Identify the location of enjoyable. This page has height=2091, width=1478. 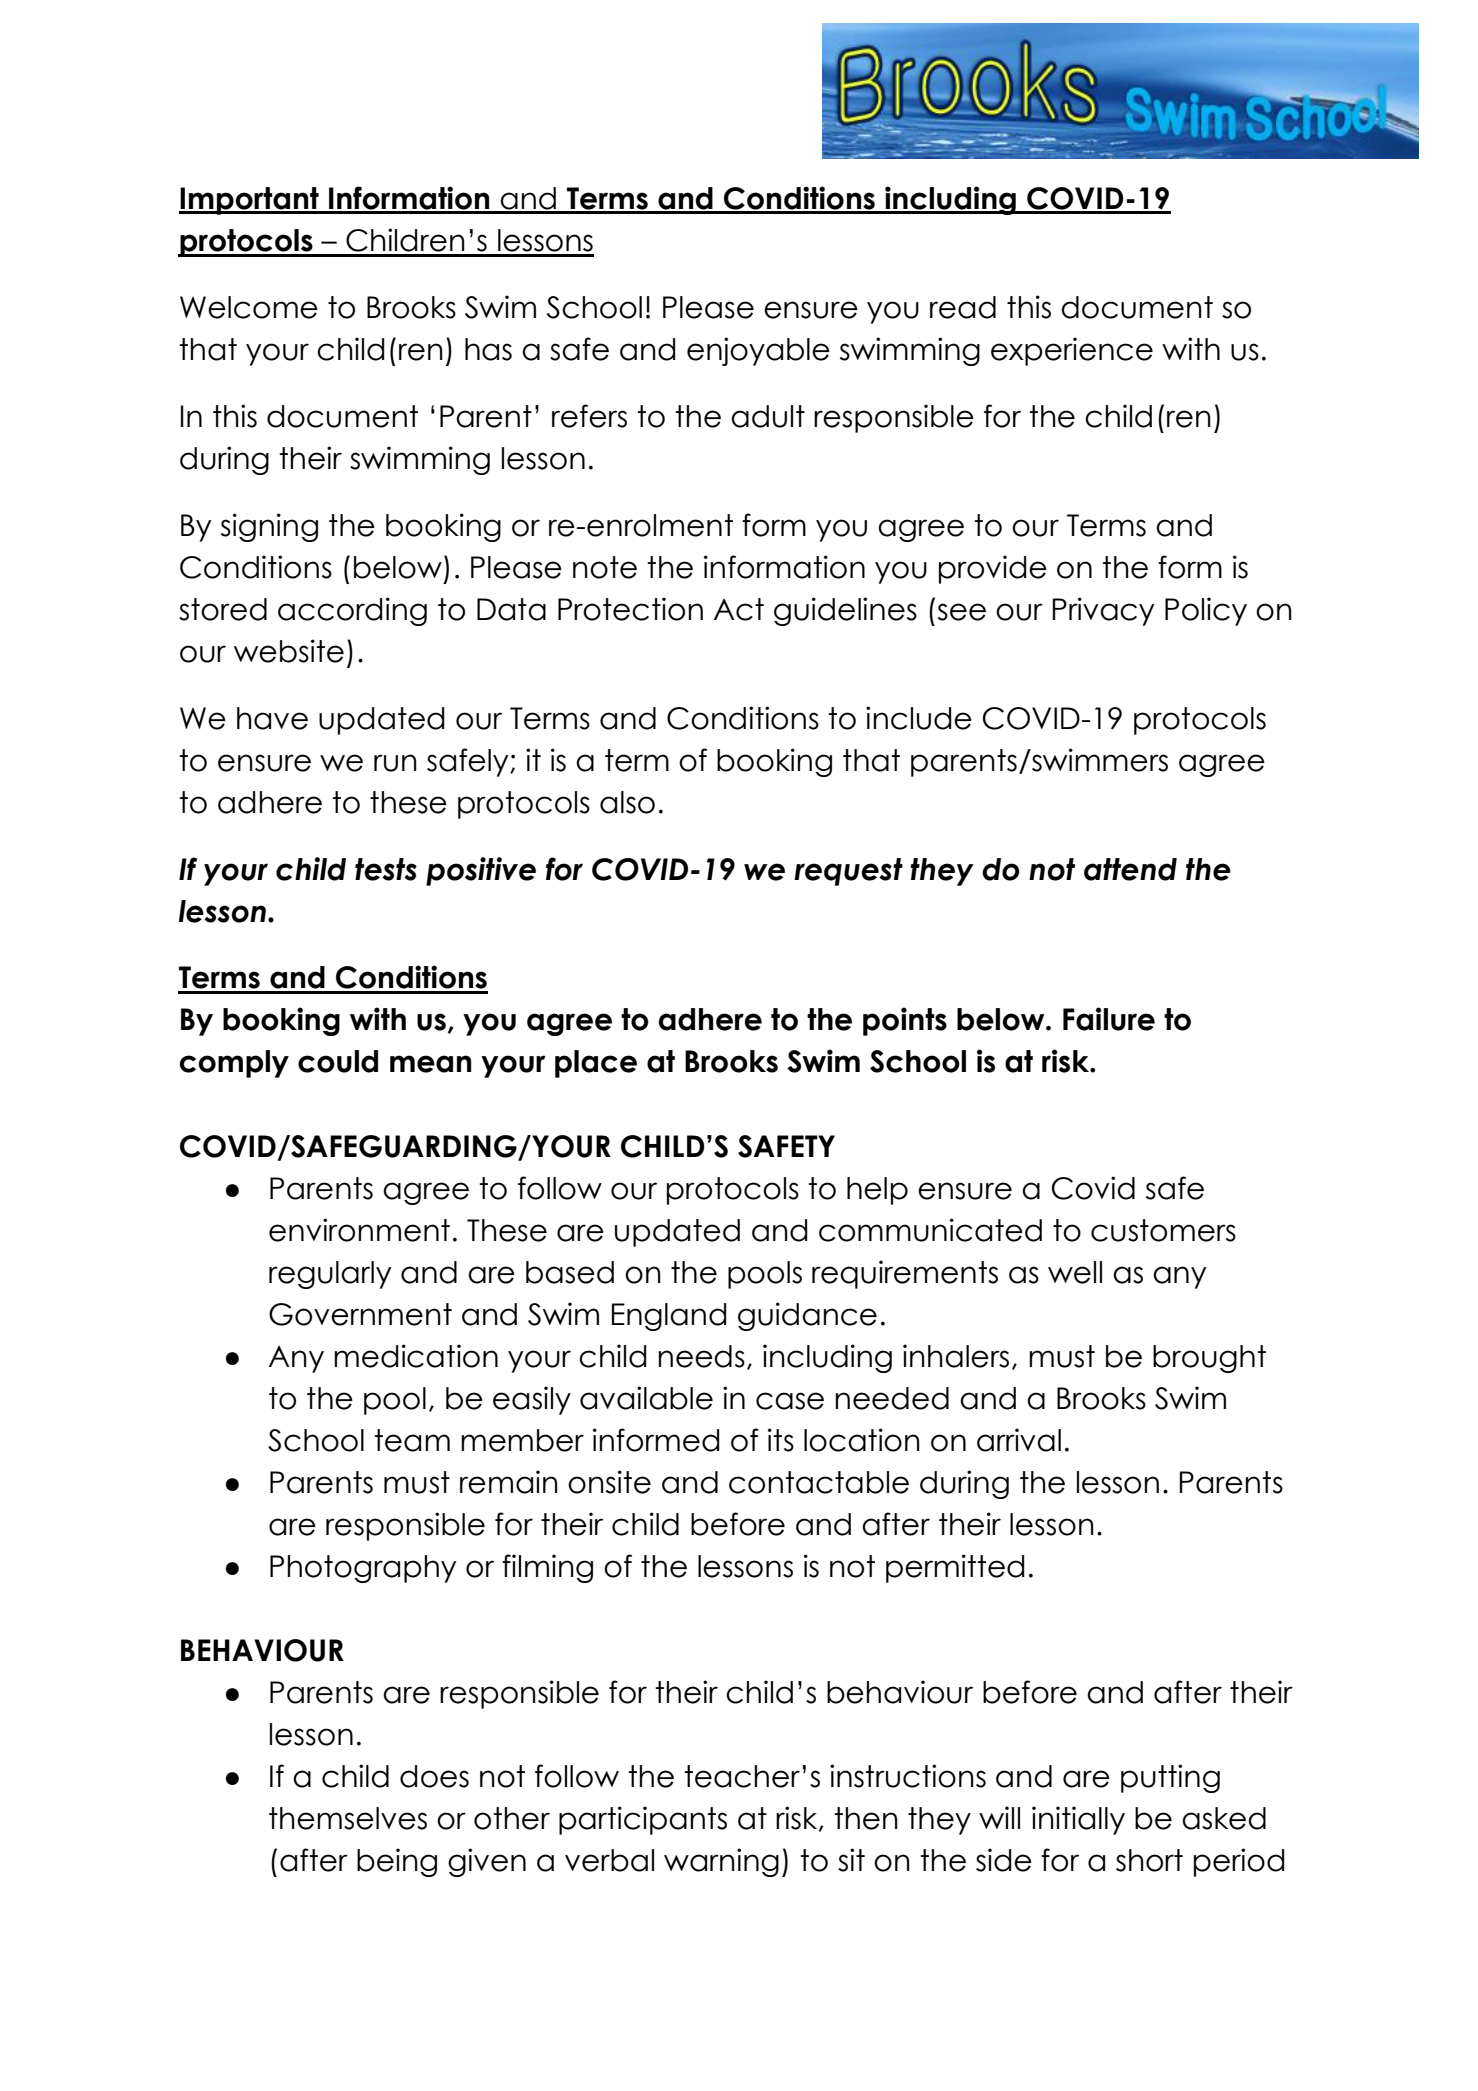
(758, 351).
